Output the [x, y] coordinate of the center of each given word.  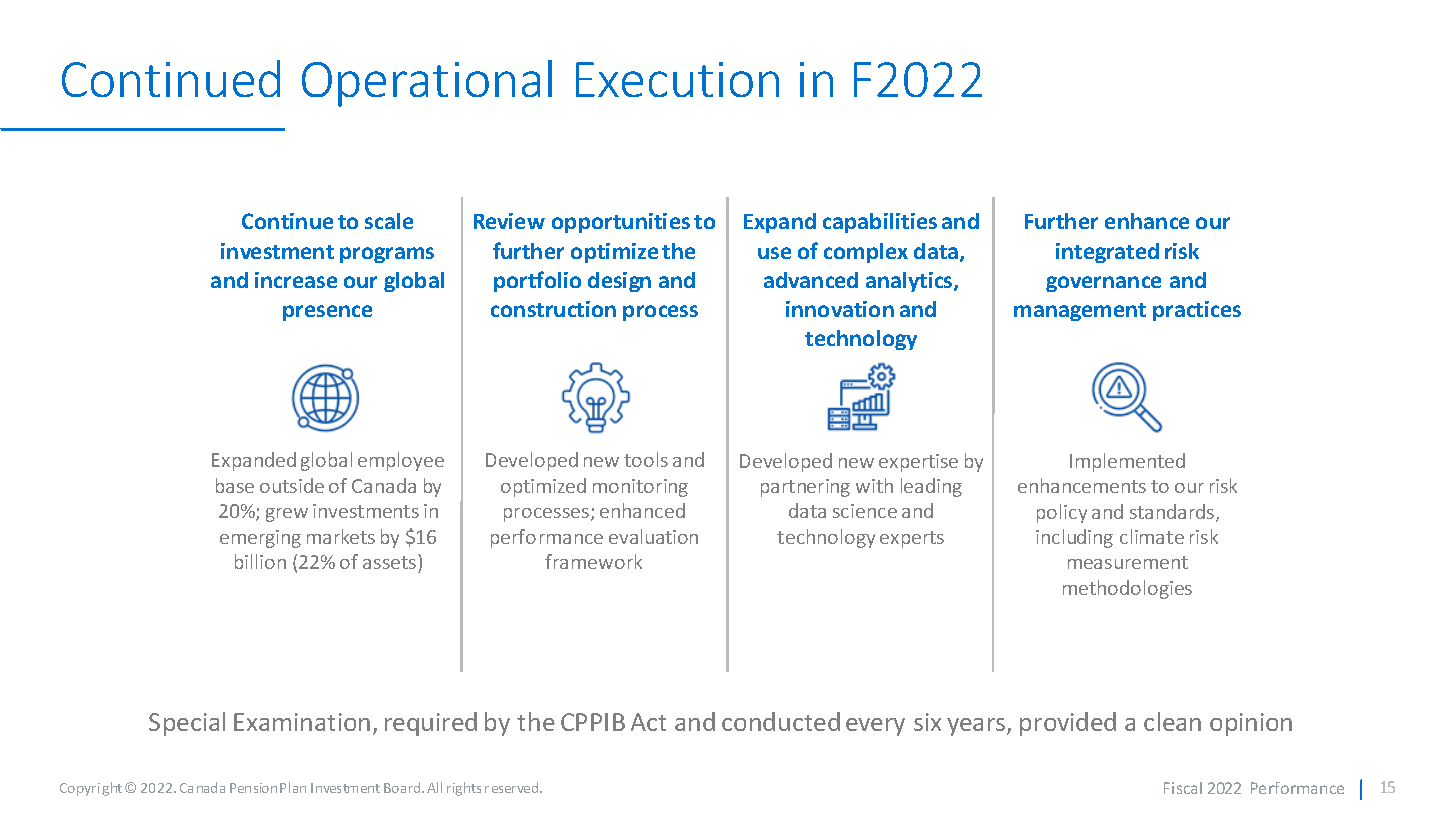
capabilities [880, 223]
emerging [260, 539]
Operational [427, 83]
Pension [253, 788]
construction [553, 309]
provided [1068, 724]
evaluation [653, 536]
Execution [677, 79]
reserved [513, 787]
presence [327, 313]
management [1080, 312]
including [1074, 538]
